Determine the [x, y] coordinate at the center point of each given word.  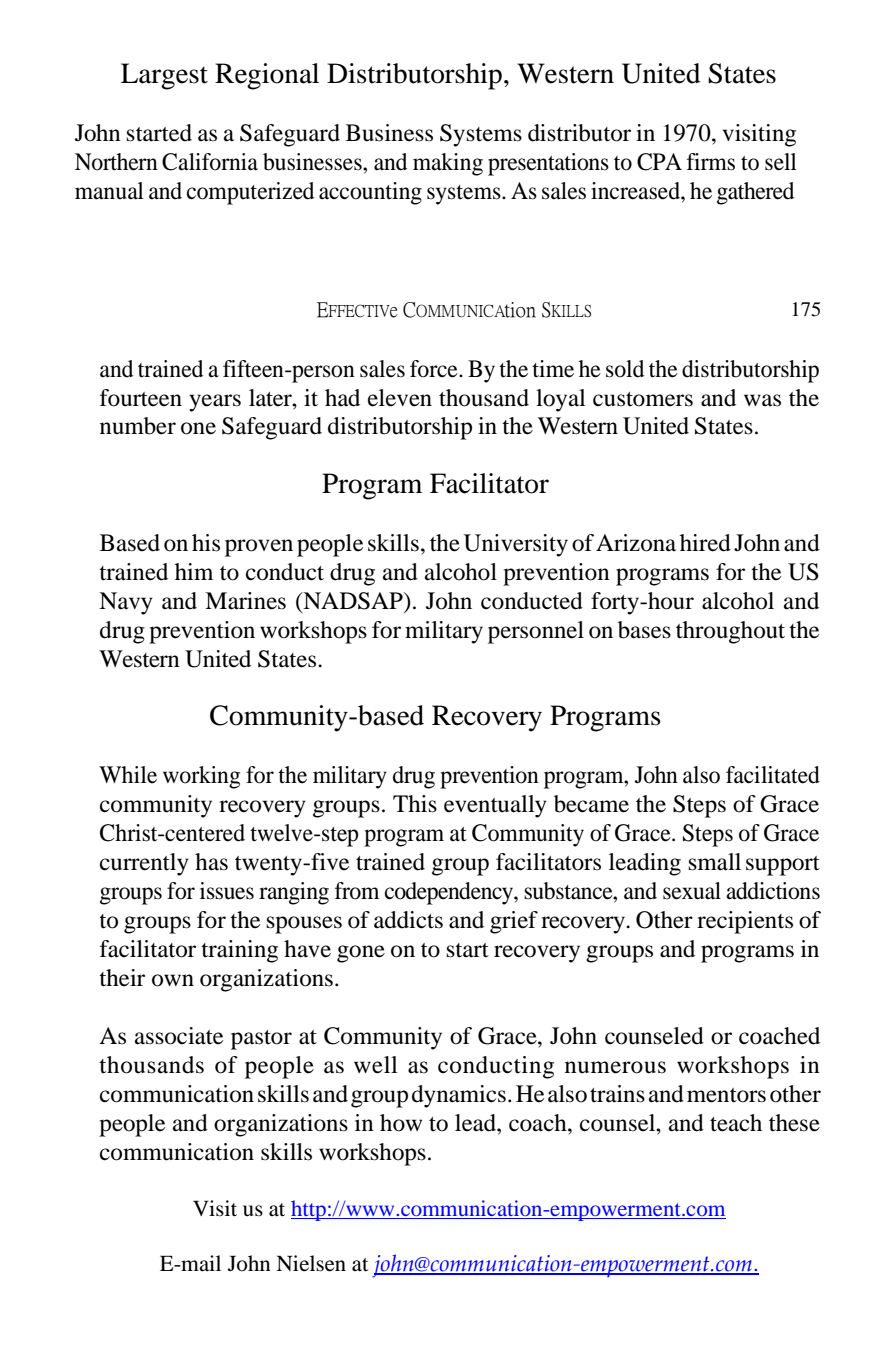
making [448, 164]
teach [736, 1123]
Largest [164, 76]
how [401, 1123]
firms [711, 162]
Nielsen [311, 1263]
